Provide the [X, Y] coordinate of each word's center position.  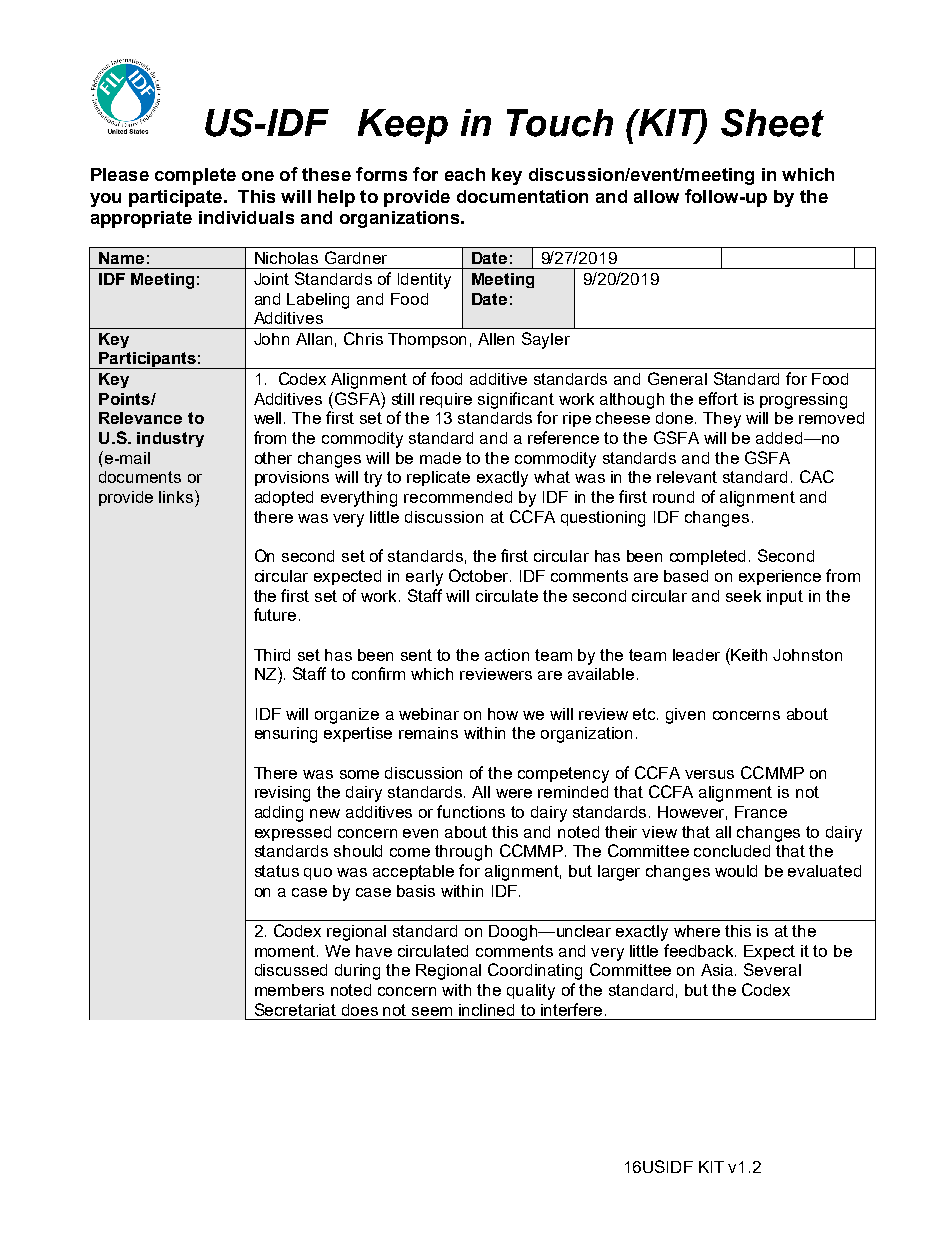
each [465, 174]
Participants [147, 360]
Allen [496, 339]
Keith [748, 654]
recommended [458, 497]
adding [279, 814]
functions [471, 811]
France [761, 812]
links [176, 497]
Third [272, 655]
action [507, 655]
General [677, 378]
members [289, 990]
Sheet [772, 123]
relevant [687, 477]
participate [175, 198]
